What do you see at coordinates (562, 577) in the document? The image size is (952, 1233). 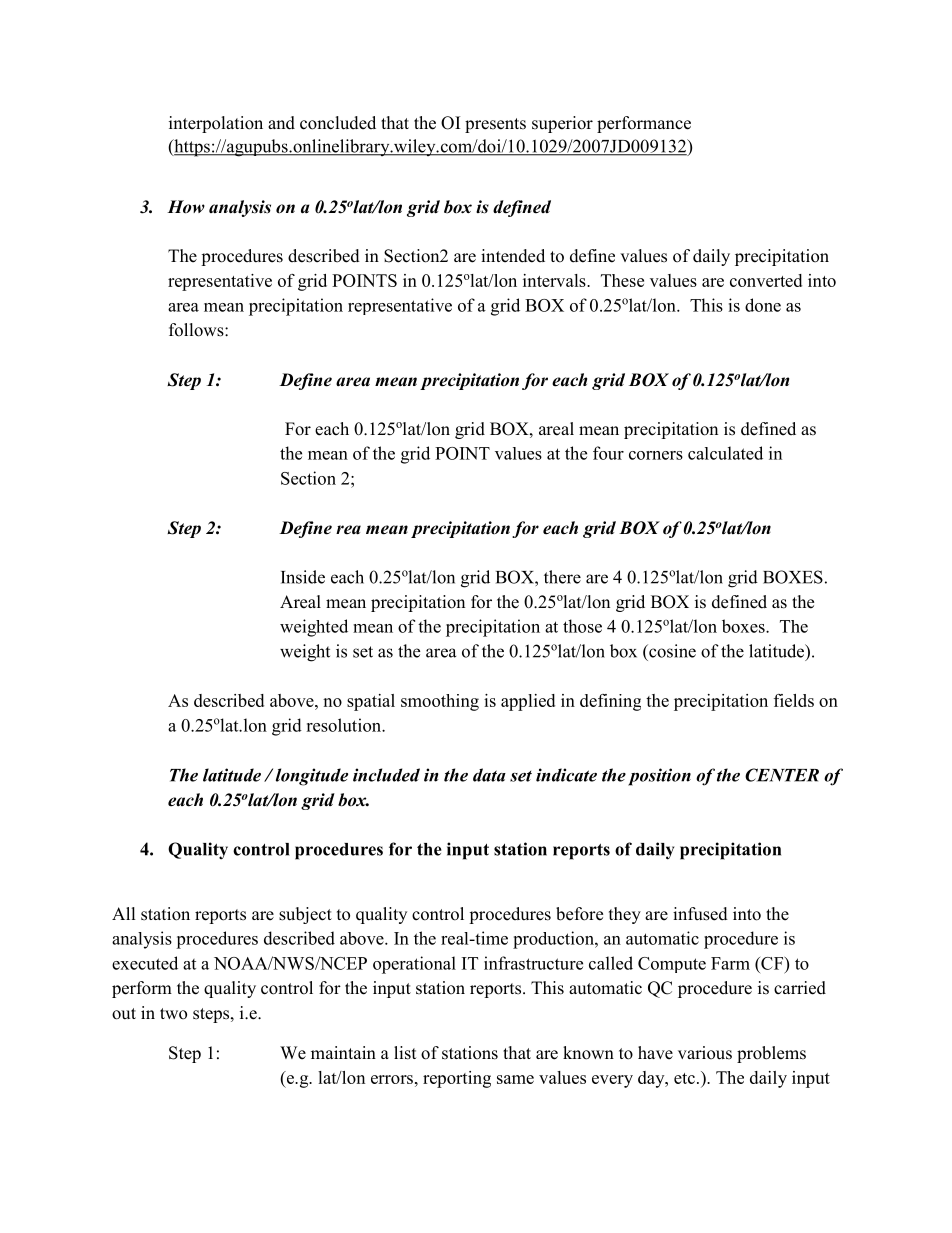 I see `there` at bounding box center [562, 577].
